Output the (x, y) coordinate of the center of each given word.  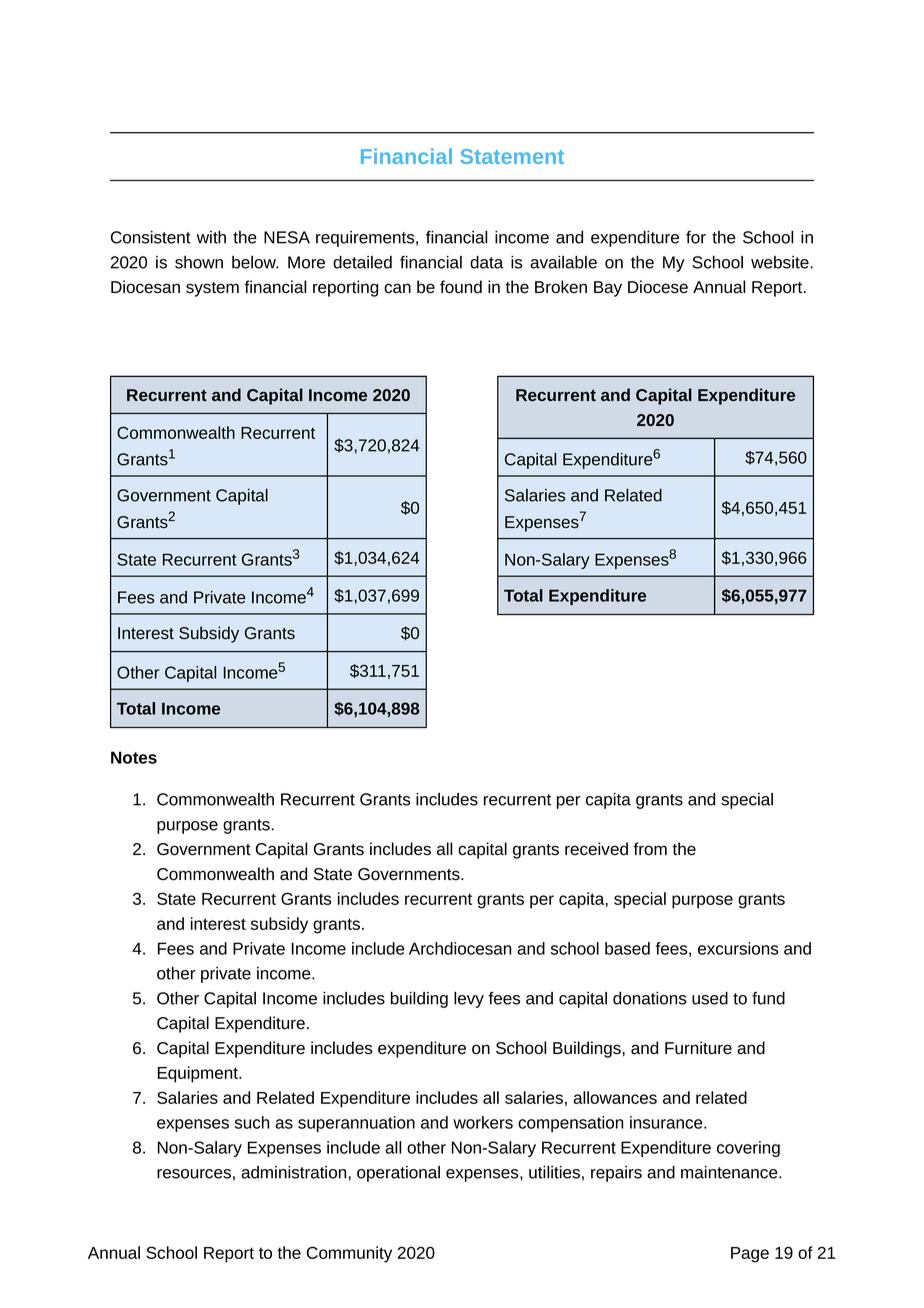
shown (199, 262)
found (461, 287)
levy (469, 1000)
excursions (738, 948)
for (696, 237)
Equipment (199, 1074)
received (596, 849)
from (650, 849)
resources (194, 1174)
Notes (134, 757)
